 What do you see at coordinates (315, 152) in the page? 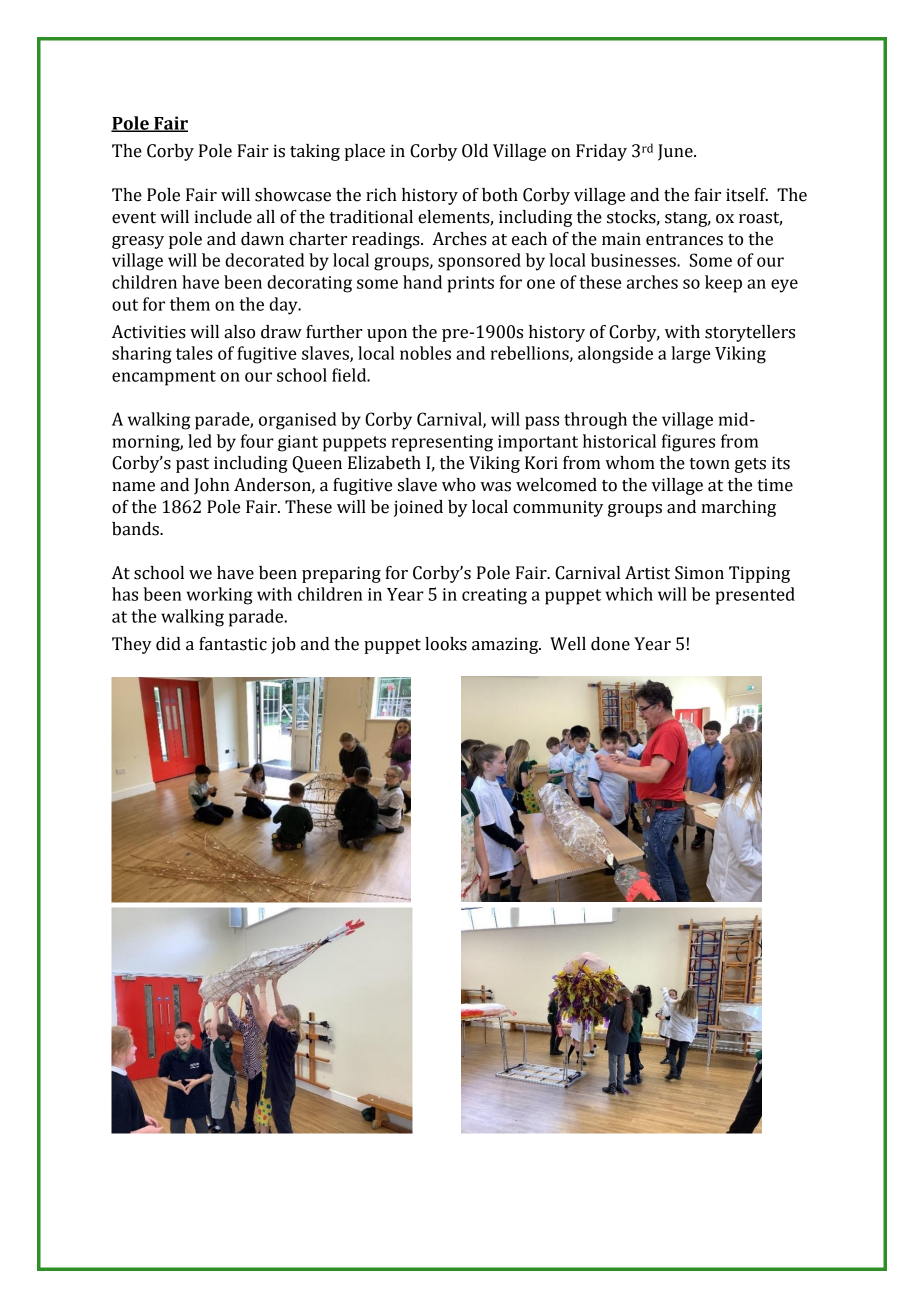
I see `taking` at bounding box center [315, 152].
